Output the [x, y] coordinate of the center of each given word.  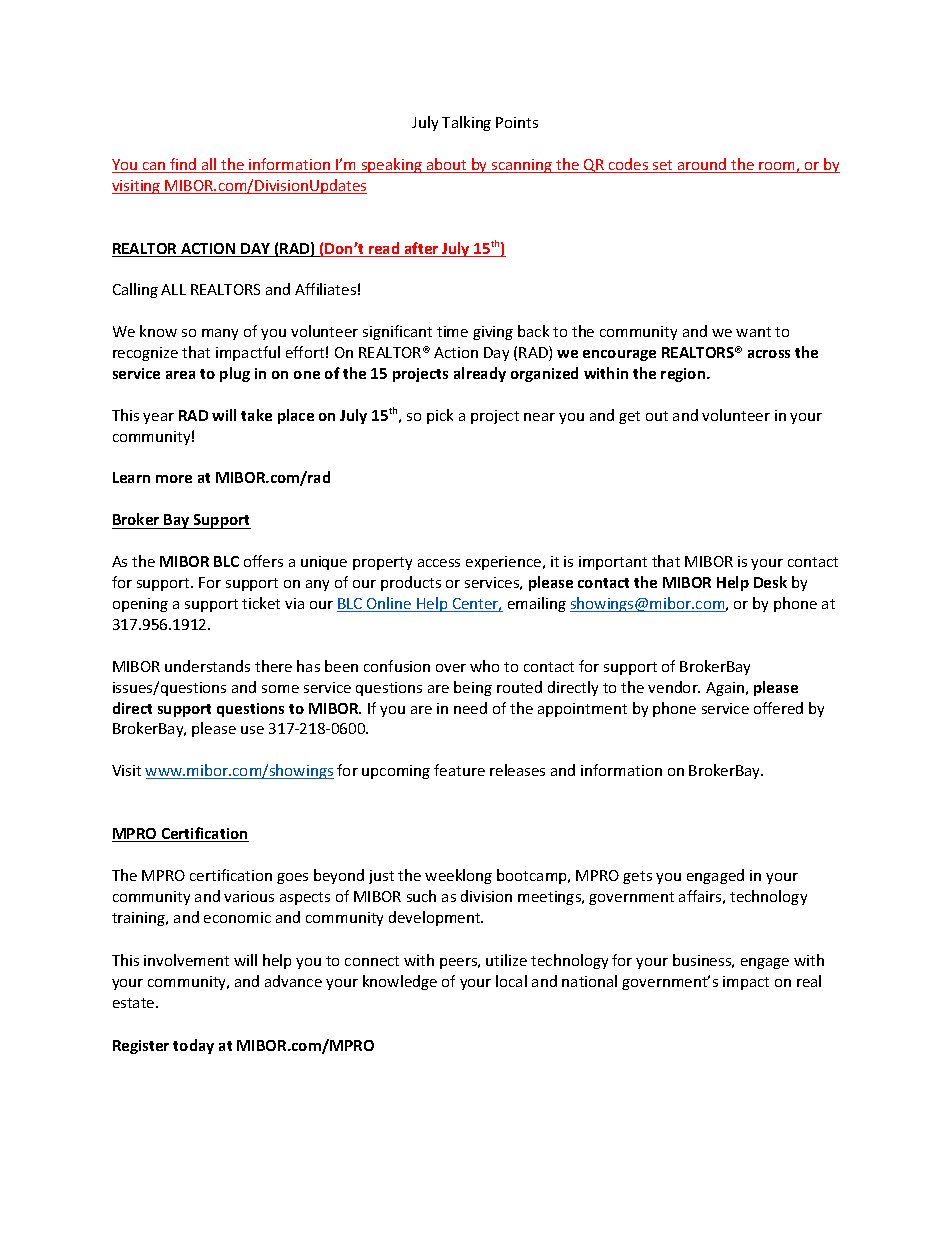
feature [459, 770]
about [447, 165]
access [439, 563]
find [183, 165]
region [684, 375]
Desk [770, 582]
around [702, 165]
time [452, 331]
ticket [261, 603]
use [252, 730]
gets [637, 877]
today [193, 1046]
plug [235, 374]
